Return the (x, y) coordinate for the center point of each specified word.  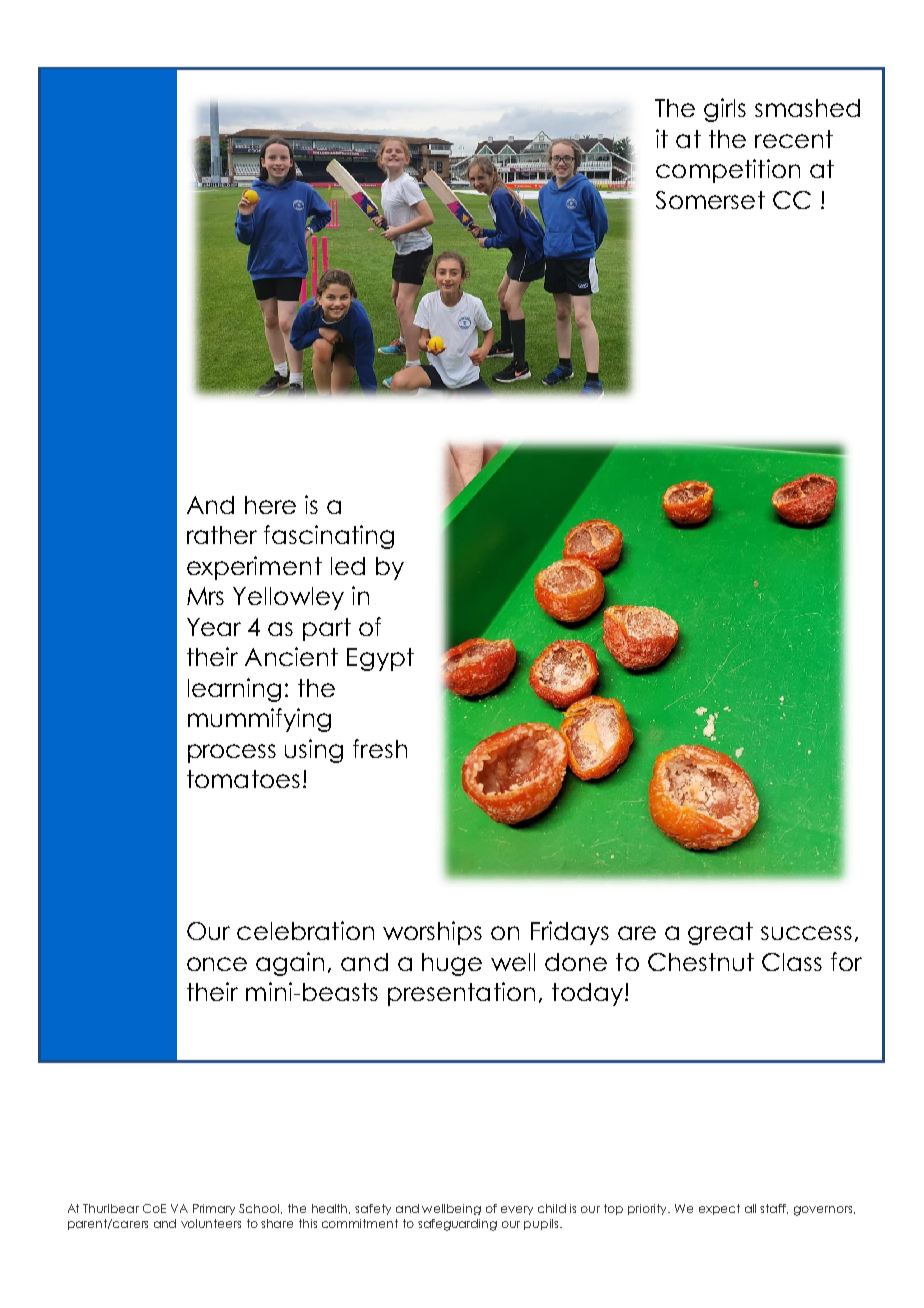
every (517, 1210)
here (270, 505)
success (806, 933)
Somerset (710, 200)
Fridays (570, 933)
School (260, 1209)
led (348, 566)
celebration (305, 930)
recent (794, 139)
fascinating (329, 537)
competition (728, 171)
